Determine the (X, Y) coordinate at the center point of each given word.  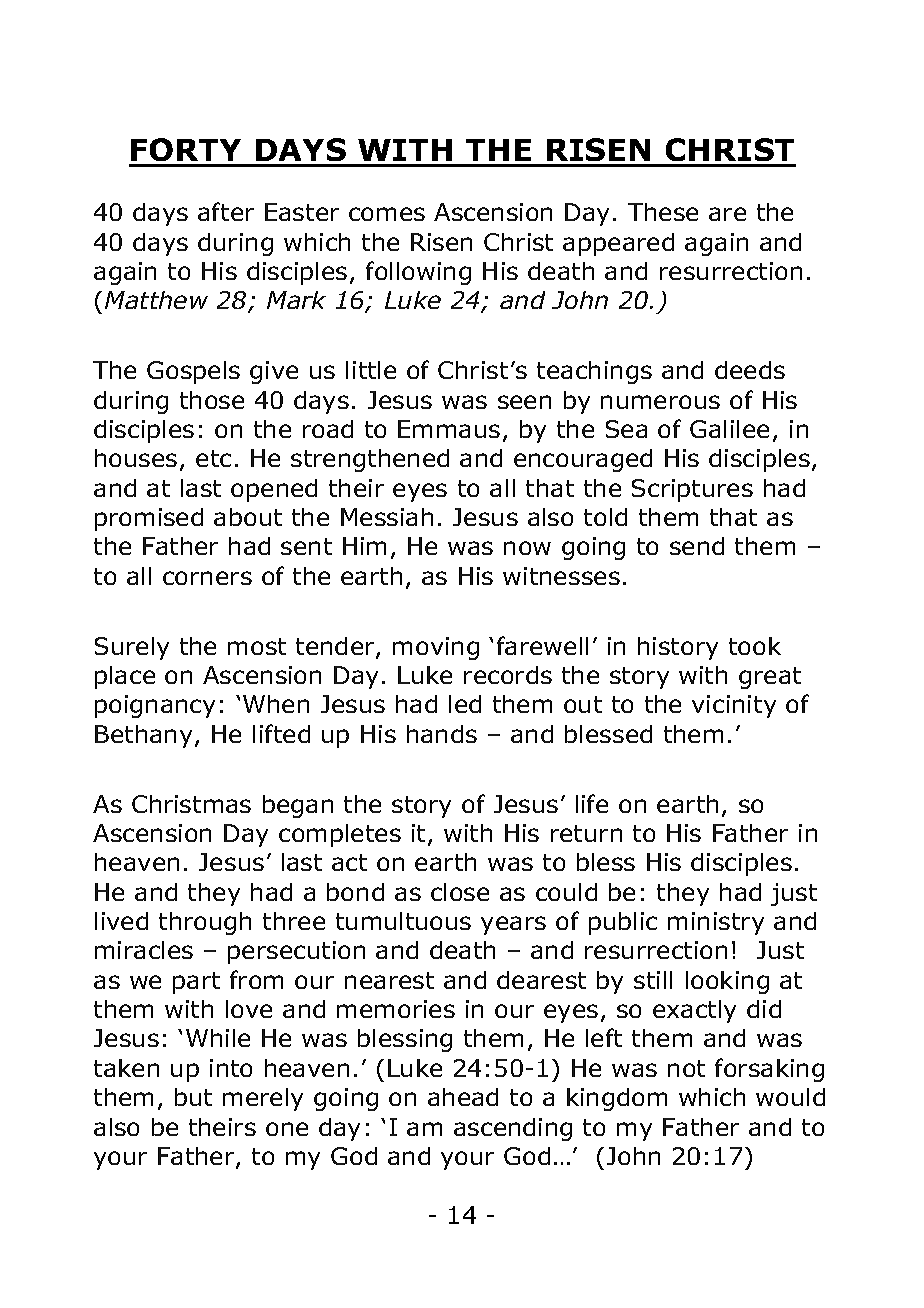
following (418, 273)
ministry (716, 923)
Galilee (729, 429)
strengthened (370, 460)
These (663, 212)
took (755, 646)
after (226, 211)
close (460, 892)
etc (213, 458)
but (193, 1097)
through (205, 923)
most (257, 646)
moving (436, 648)
